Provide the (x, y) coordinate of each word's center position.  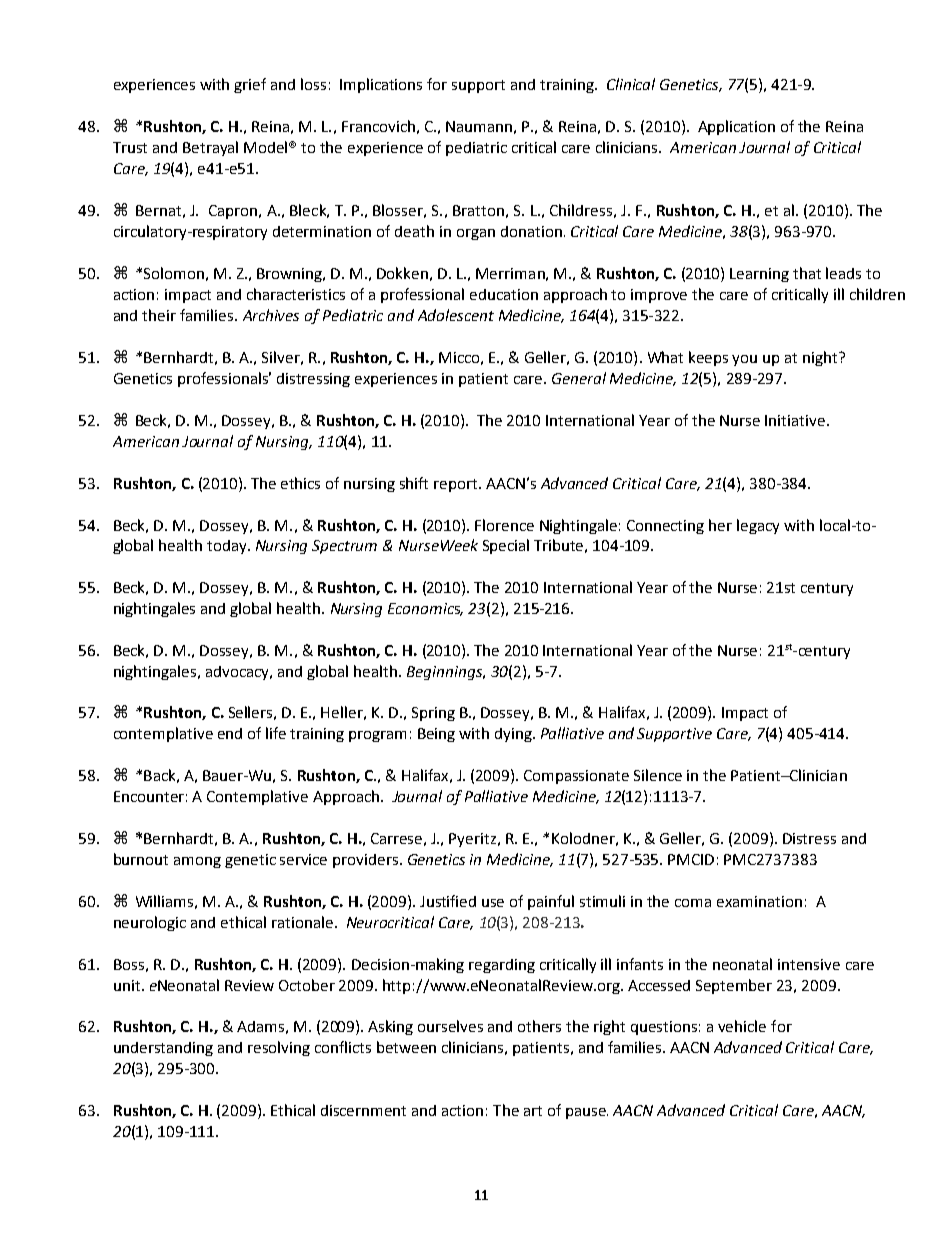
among (197, 862)
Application (736, 127)
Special (506, 546)
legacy (758, 526)
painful (551, 902)
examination (759, 901)
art (533, 1111)
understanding (163, 1049)
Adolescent (456, 315)
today (228, 547)
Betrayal (210, 148)
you (744, 360)
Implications (381, 85)
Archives (271, 315)
